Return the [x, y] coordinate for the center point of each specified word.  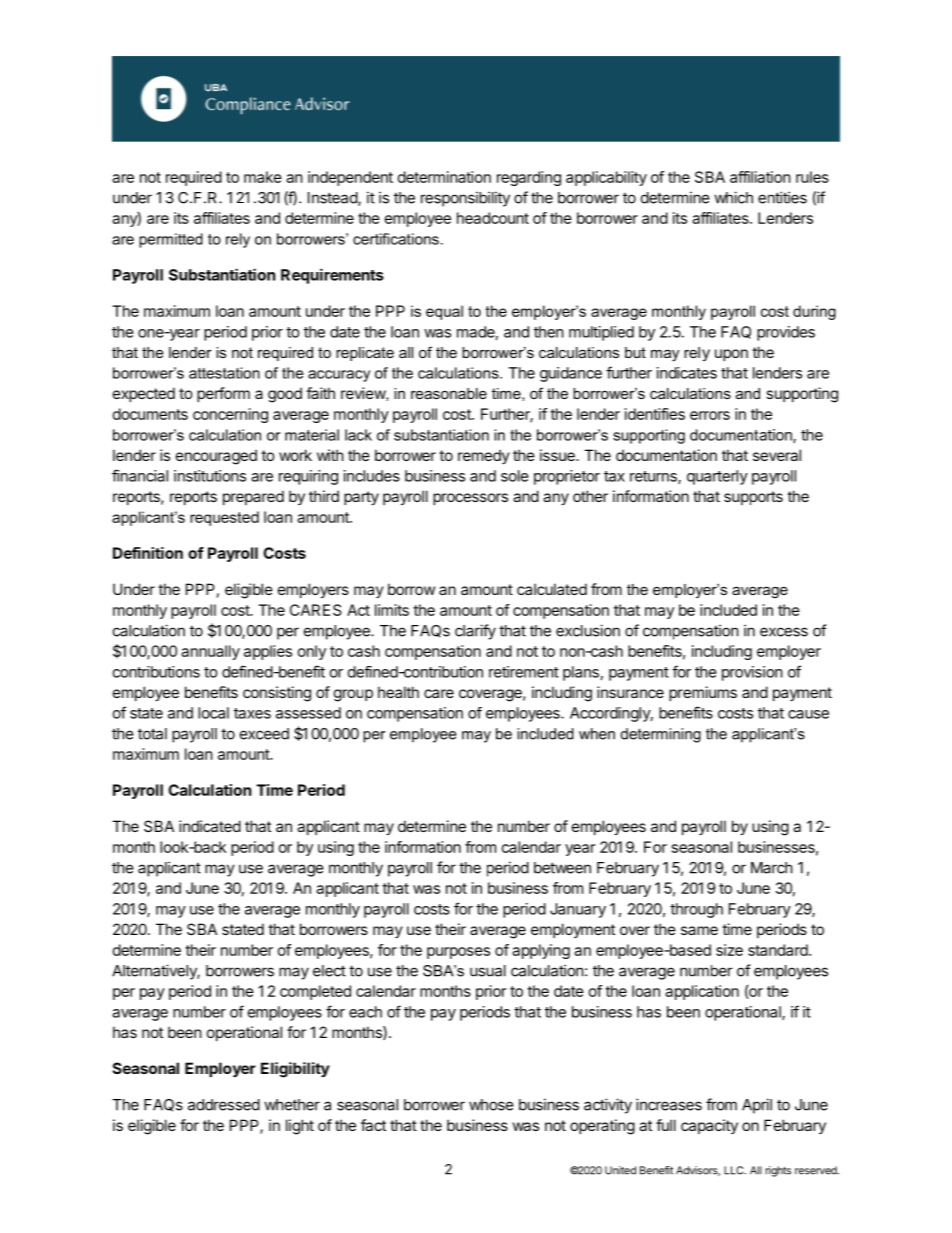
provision [752, 673]
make [263, 177]
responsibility [465, 199]
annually [210, 652]
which [733, 197]
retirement [524, 672]
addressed [224, 1105]
